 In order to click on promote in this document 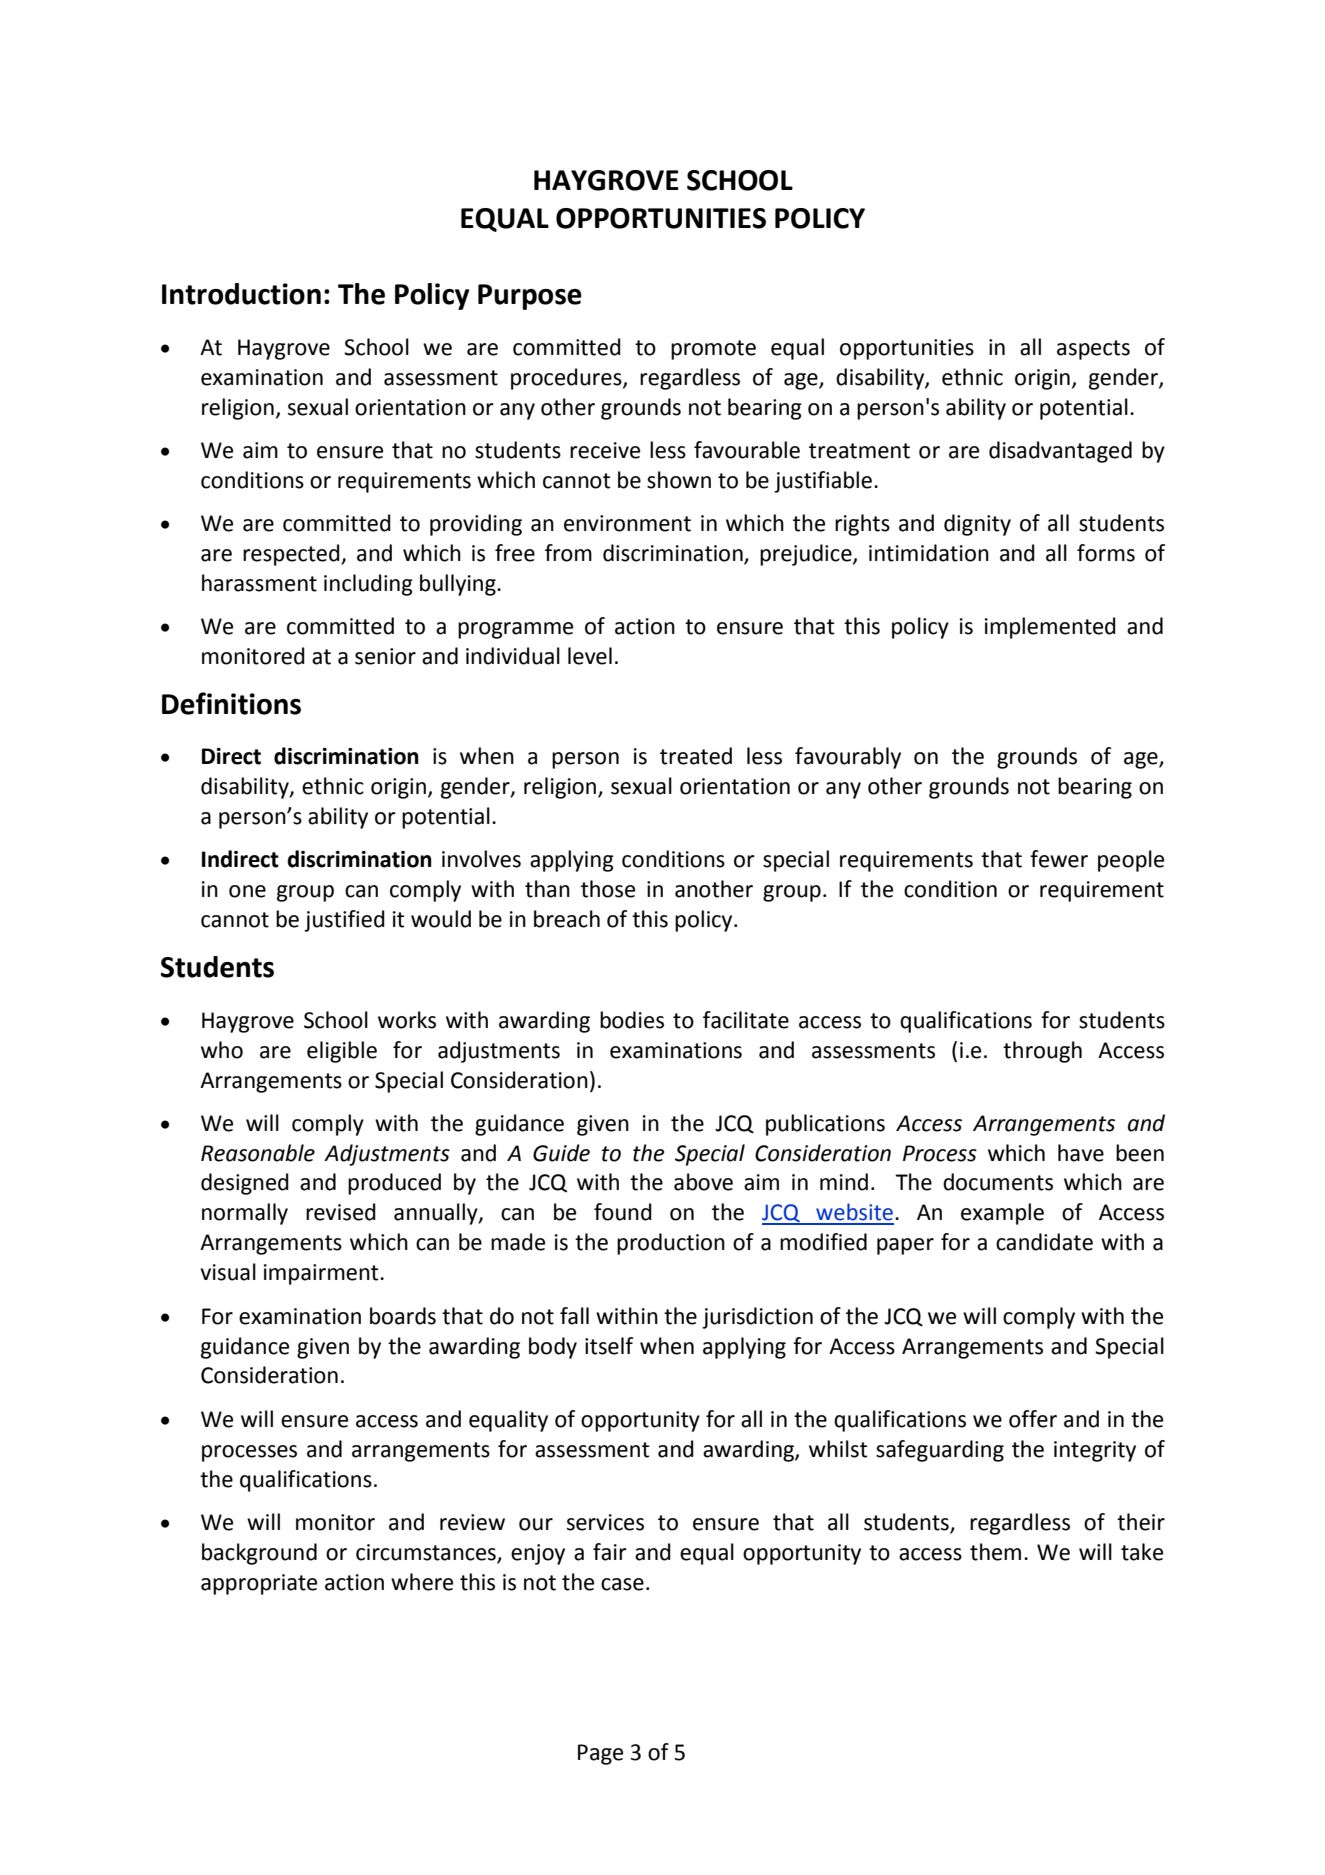, I will do `click(713, 350)`.
